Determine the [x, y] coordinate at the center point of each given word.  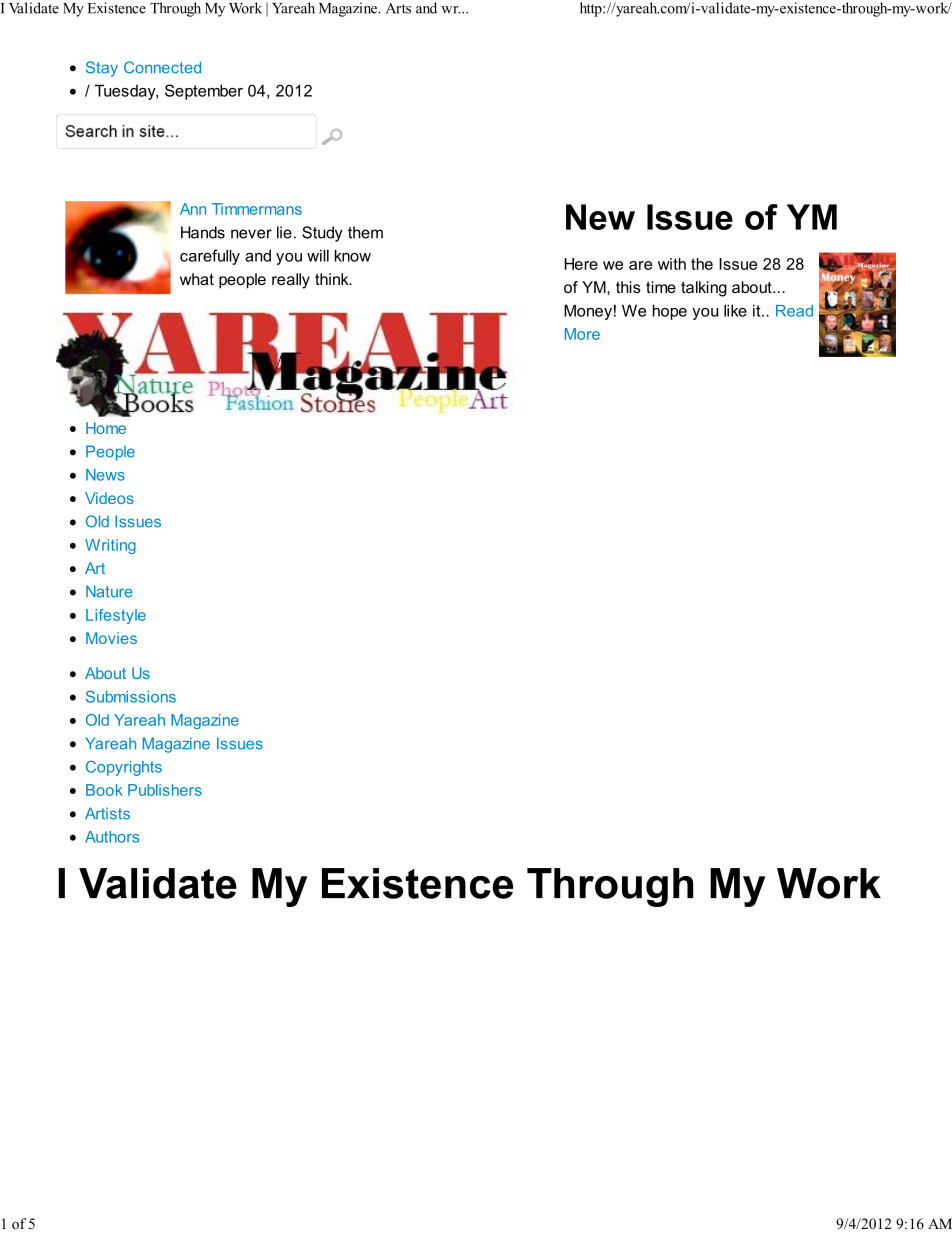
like [735, 310]
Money [588, 312]
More [582, 334]
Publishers [165, 790]
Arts [398, 8]
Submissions [131, 696]
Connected [162, 67]
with [672, 264]
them [365, 232]
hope [670, 312]
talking [704, 289]
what [197, 279]
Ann [193, 209]
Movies [111, 638]
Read [794, 311]
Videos [109, 498]
